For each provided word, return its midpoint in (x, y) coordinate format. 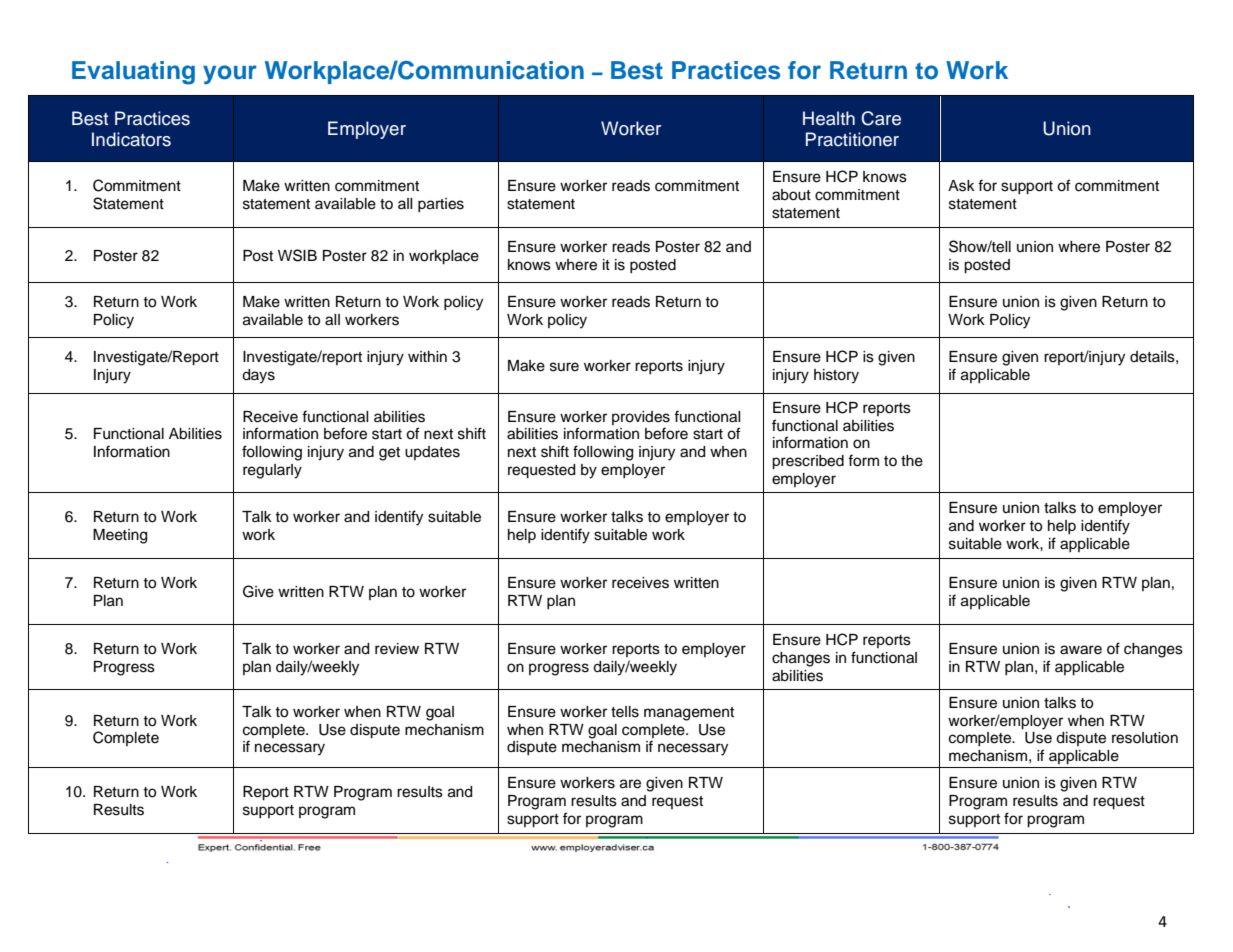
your (230, 75)
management (689, 714)
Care (881, 118)
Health (829, 118)
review (397, 649)
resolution (1145, 738)
